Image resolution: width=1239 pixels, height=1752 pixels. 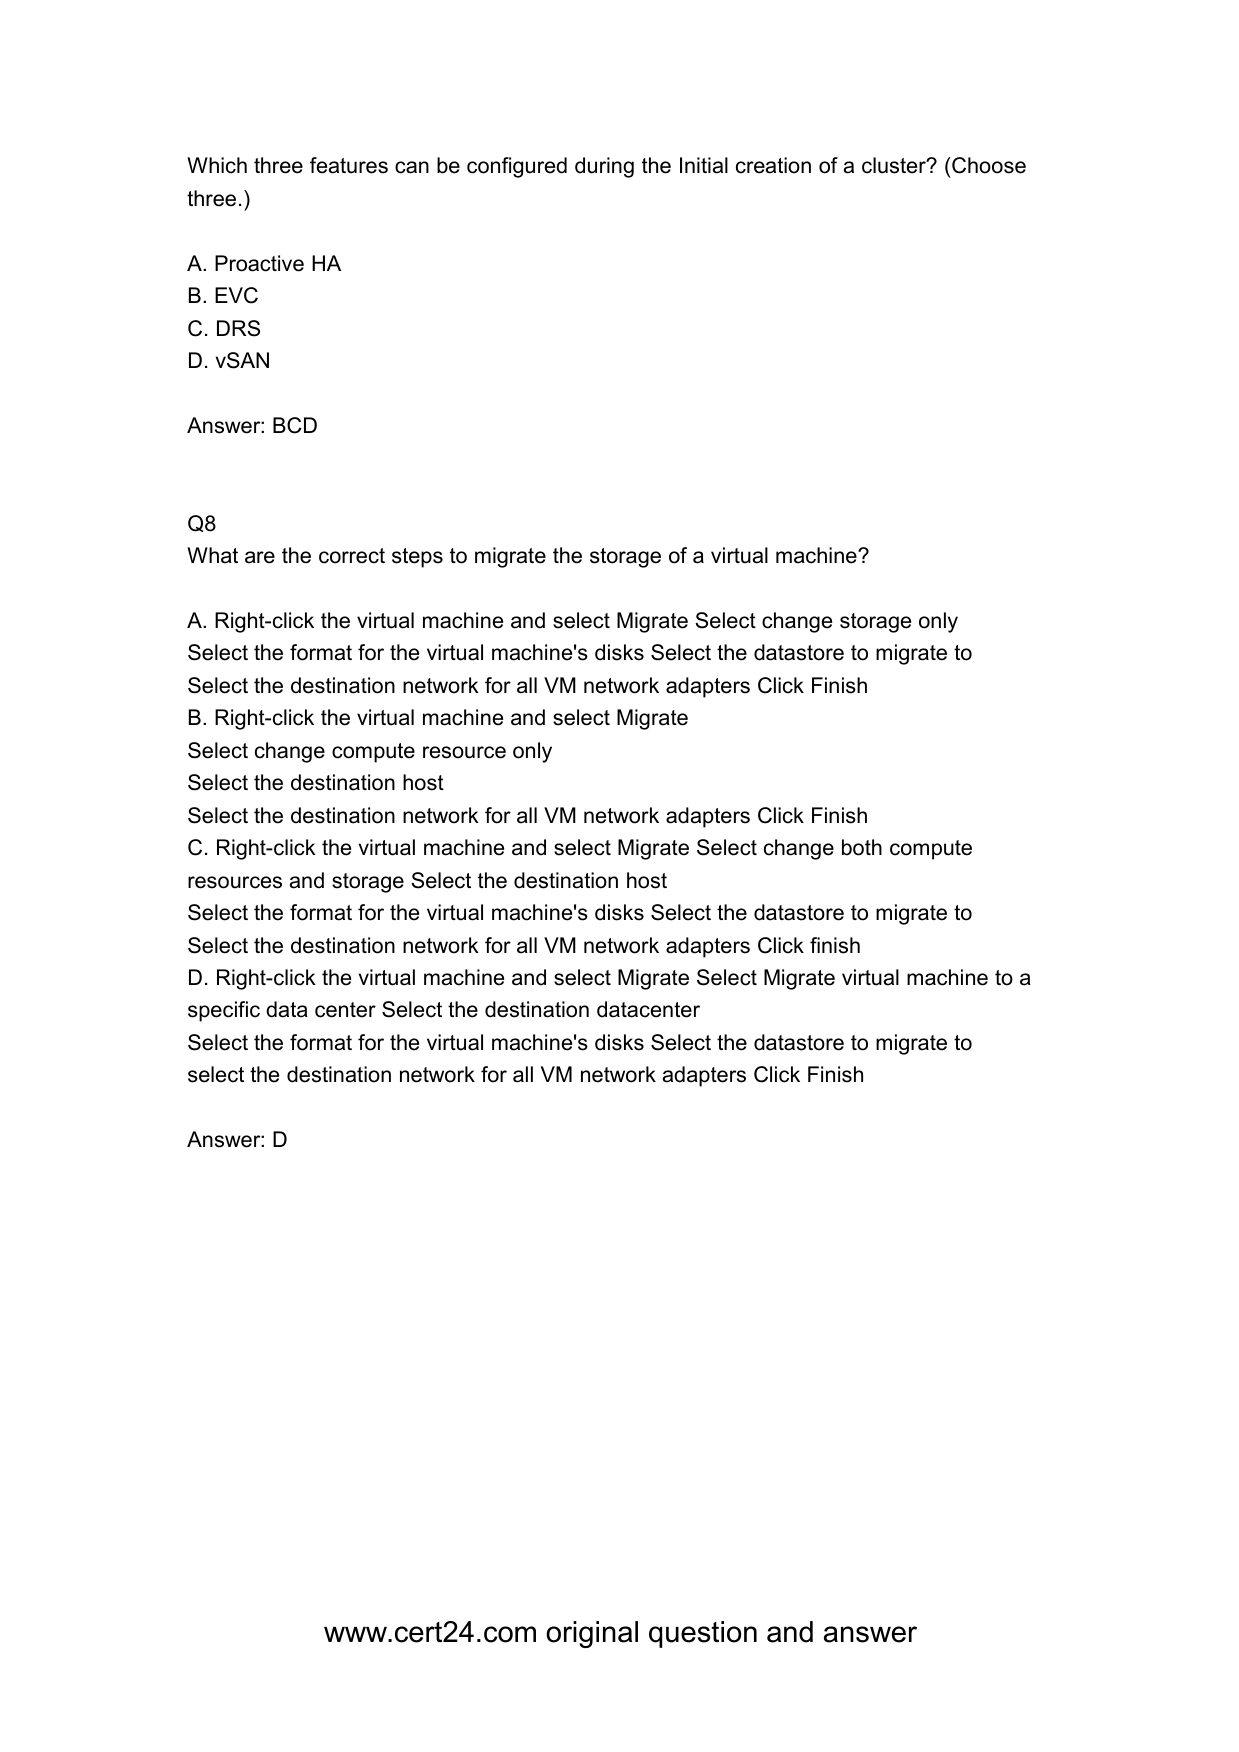 I want to click on features, so click(x=349, y=165).
